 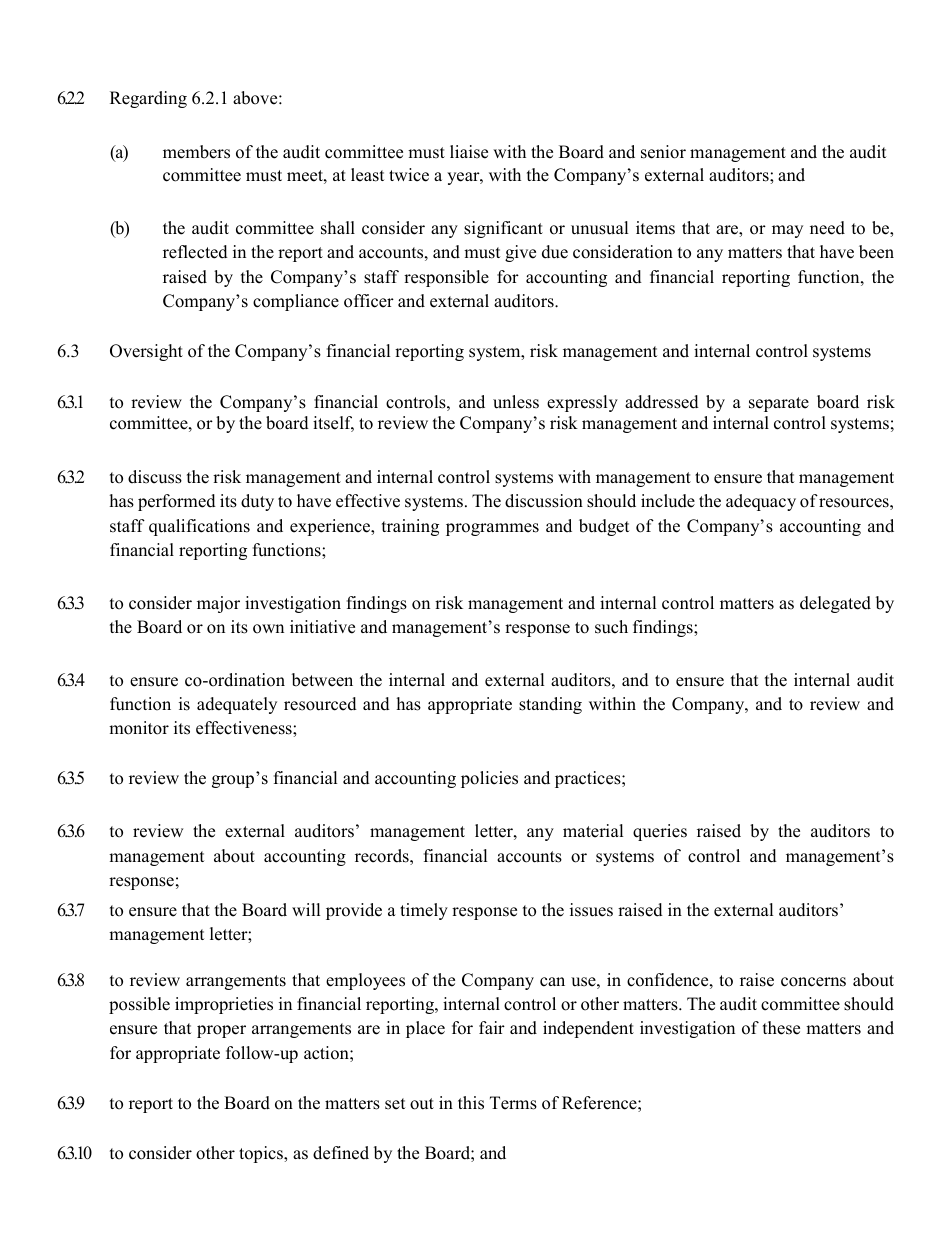 What do you see at coordinates (469, 152) in the page?
I see `liaise` at bounding box center [469, 152].
